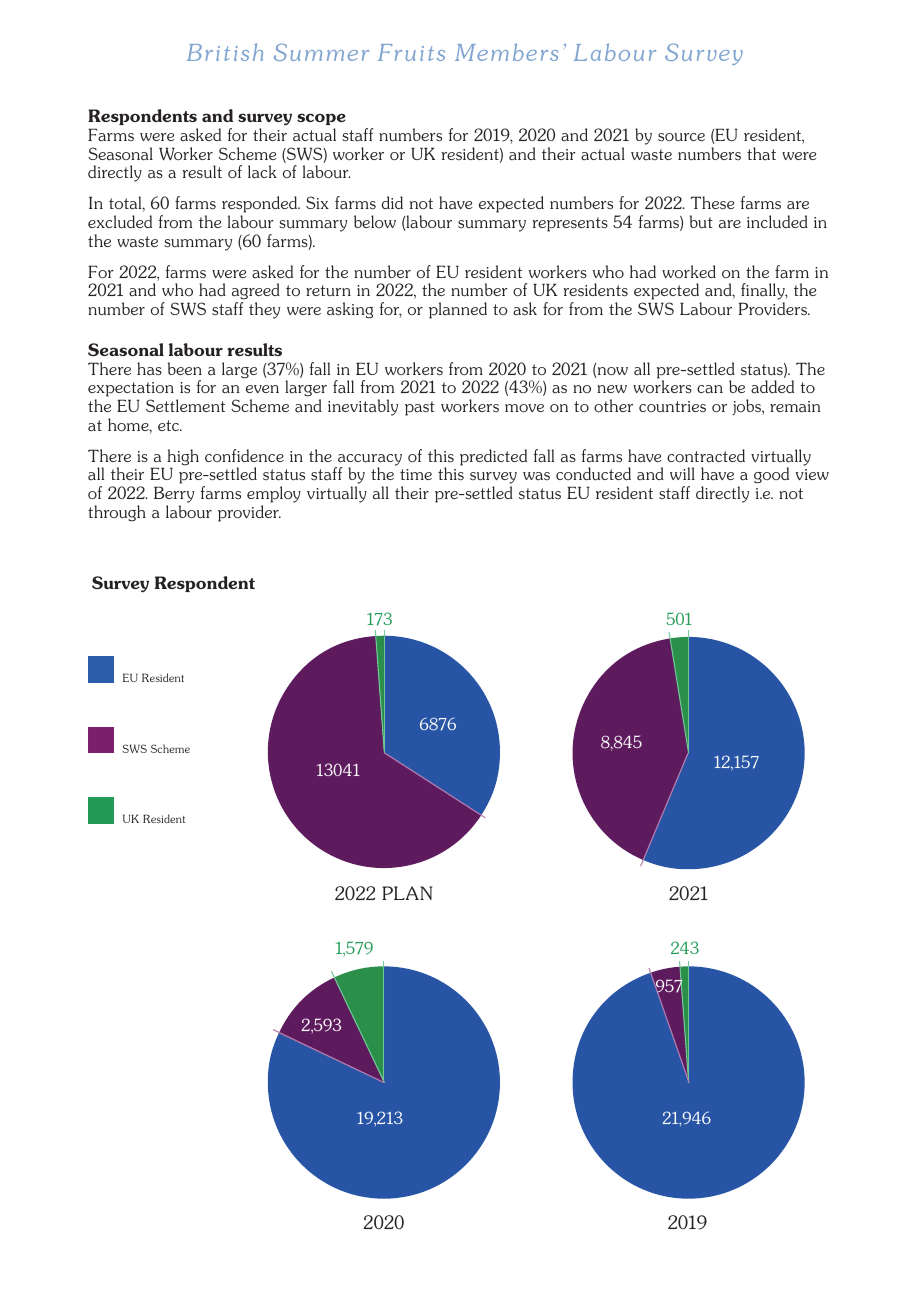 Image resolution: width=924 pixels, height=1308 pixels. Describe the element at coordinates (763, 293) in the page. I see `finally` at that location.
